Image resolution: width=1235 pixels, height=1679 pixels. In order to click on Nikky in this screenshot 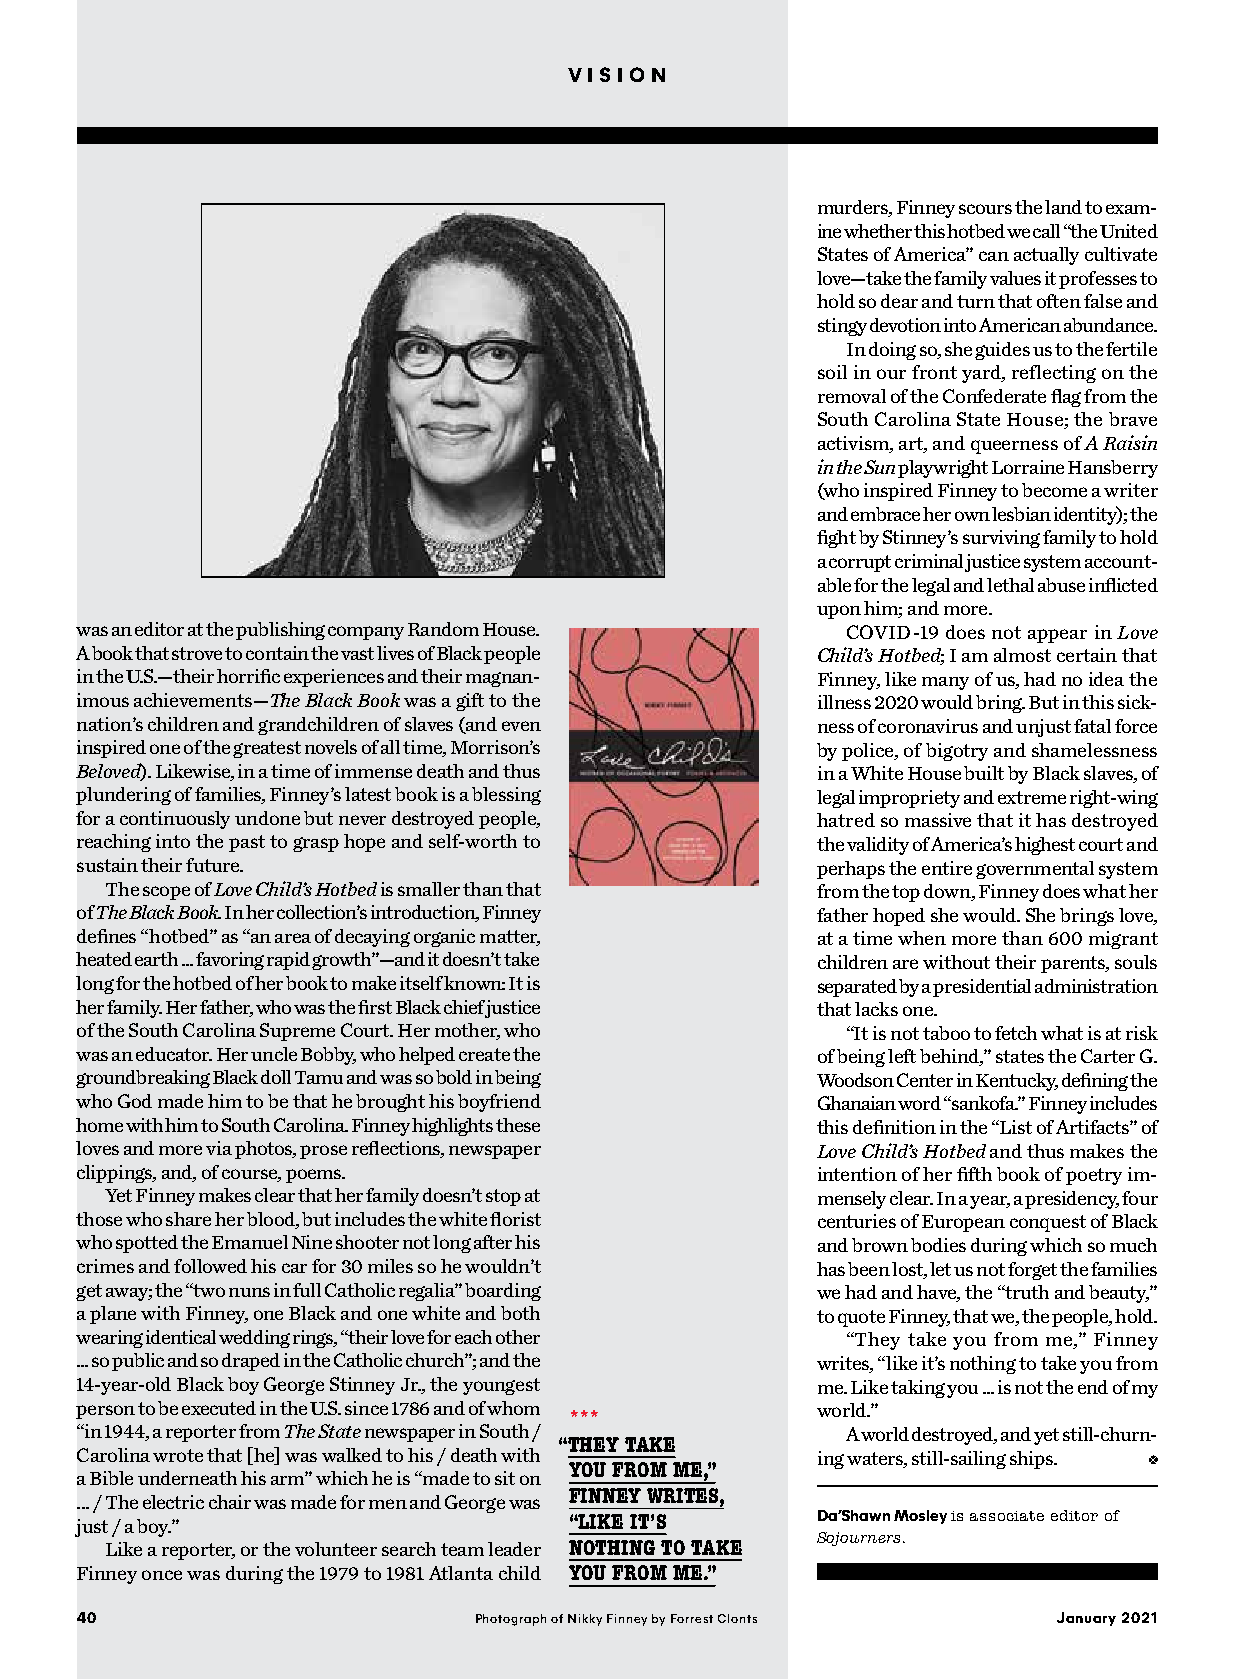, I will do `click(585, 1620)`.
